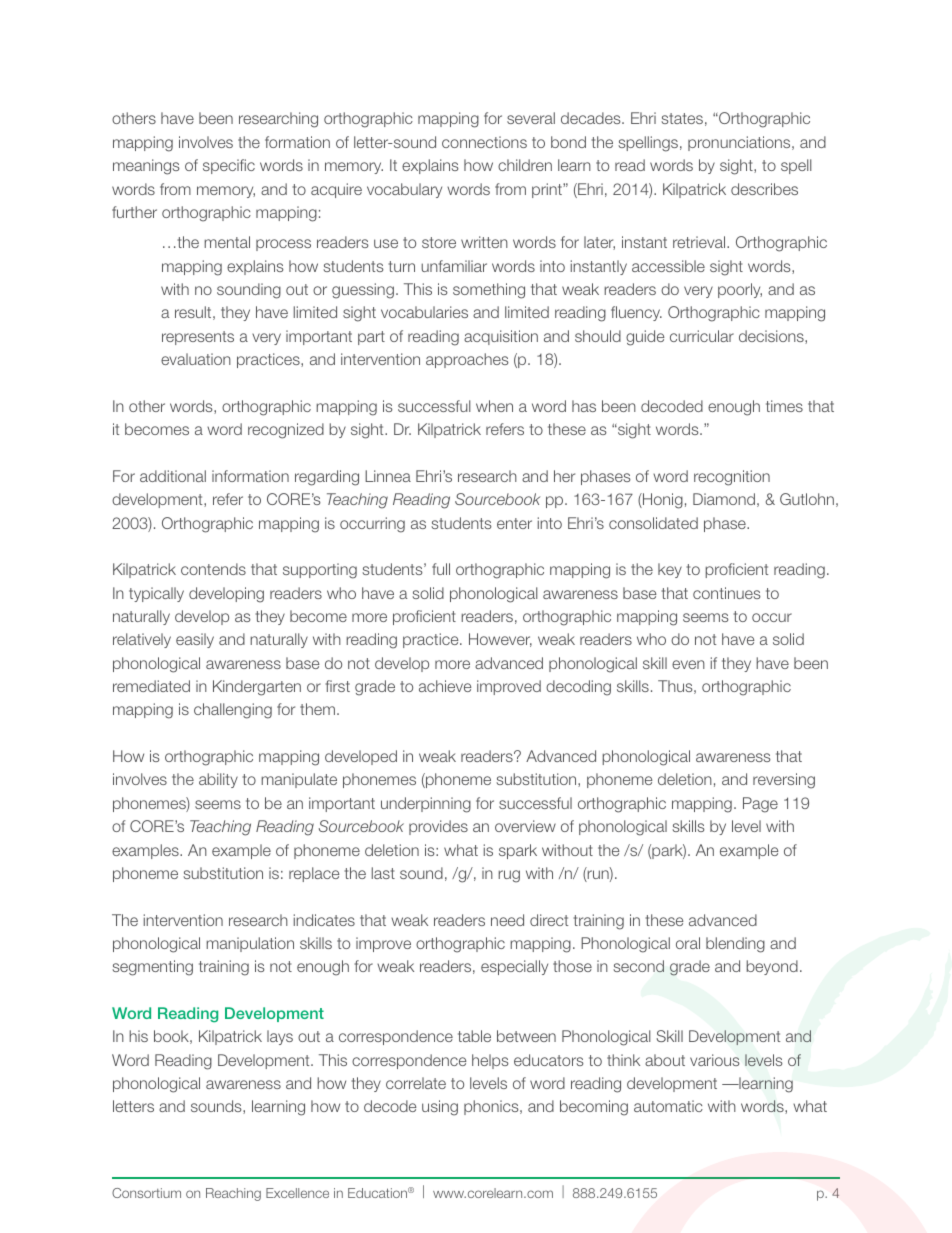  Describe the element at coordinates (484, 142) in the document. I see `connections` at that location.
